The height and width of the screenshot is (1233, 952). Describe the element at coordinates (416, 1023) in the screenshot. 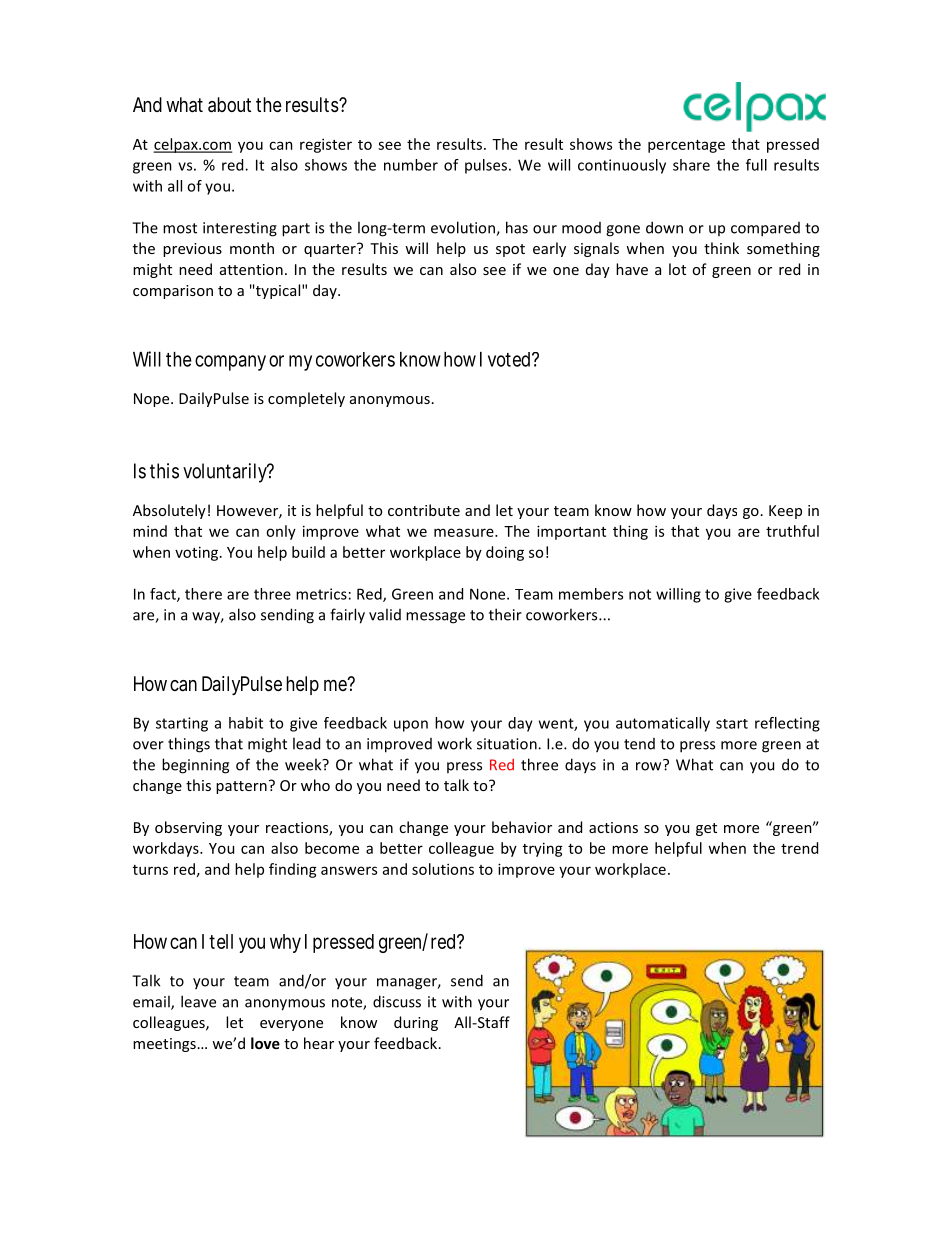

I see `during` at that location.
